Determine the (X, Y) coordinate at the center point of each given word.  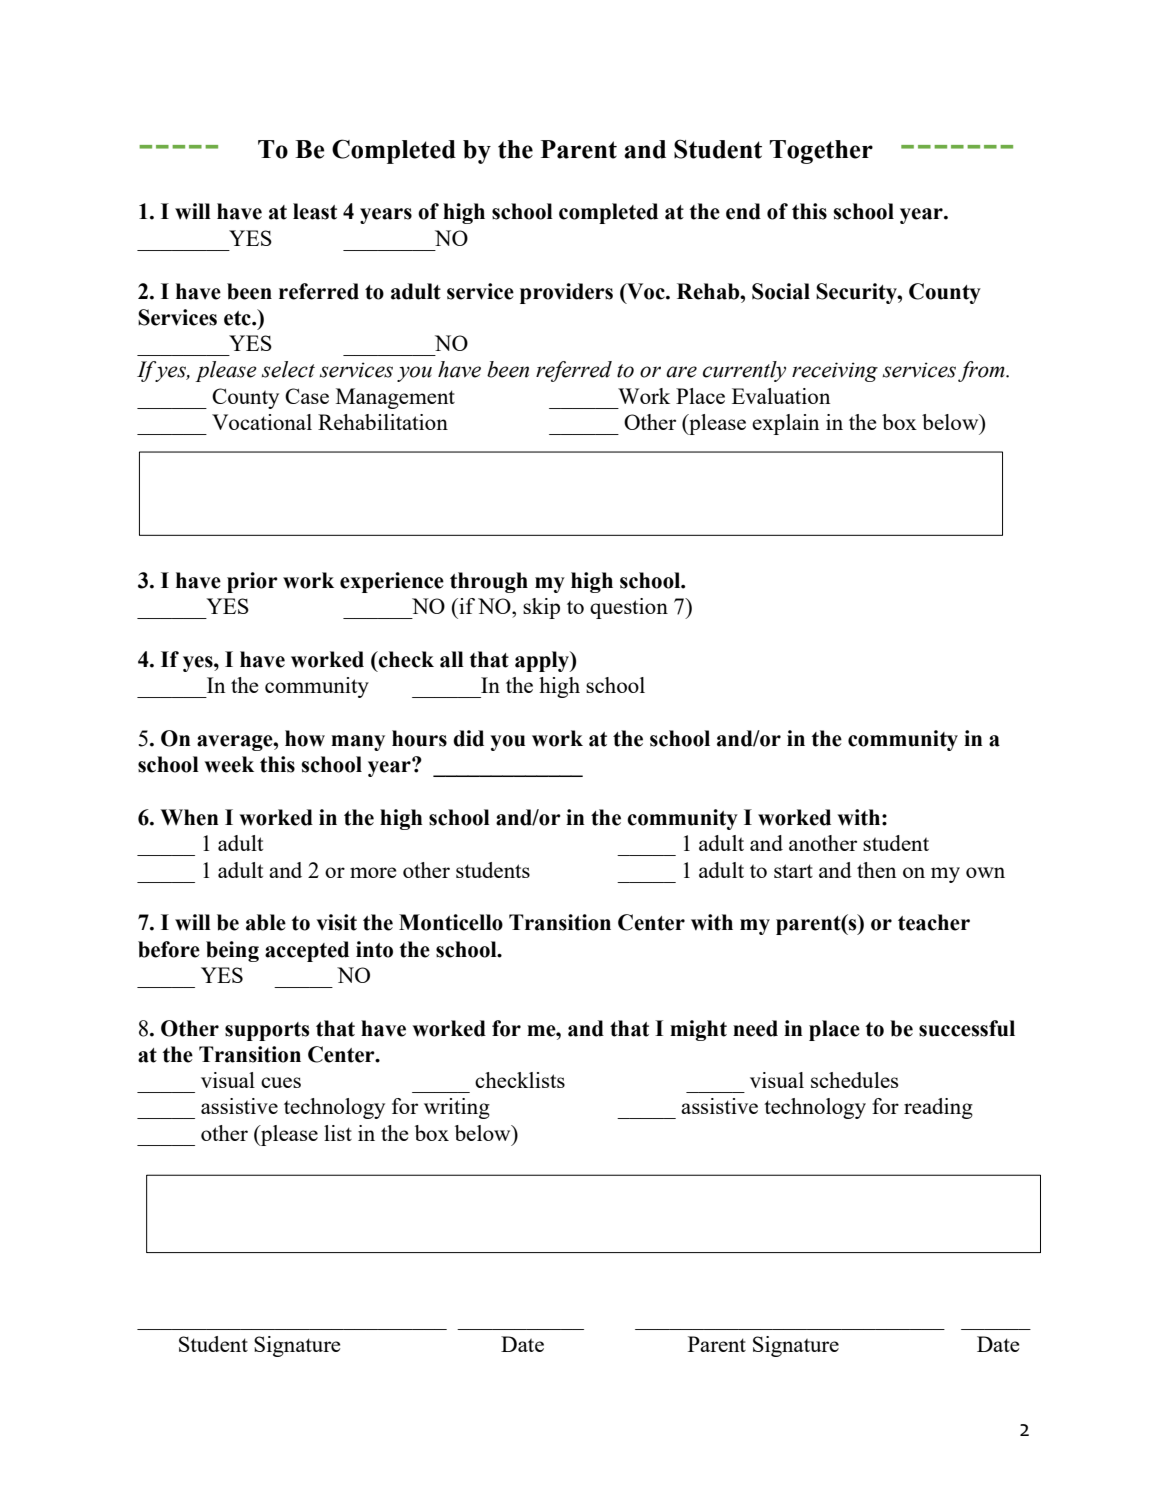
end (743, 211)
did (468, 738)
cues (281, 1082)
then (876, 870)
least (315, 211)
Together (821, 152)
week (229, 764)
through (489, 582)
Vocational (262, 422)
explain (785, 424)
